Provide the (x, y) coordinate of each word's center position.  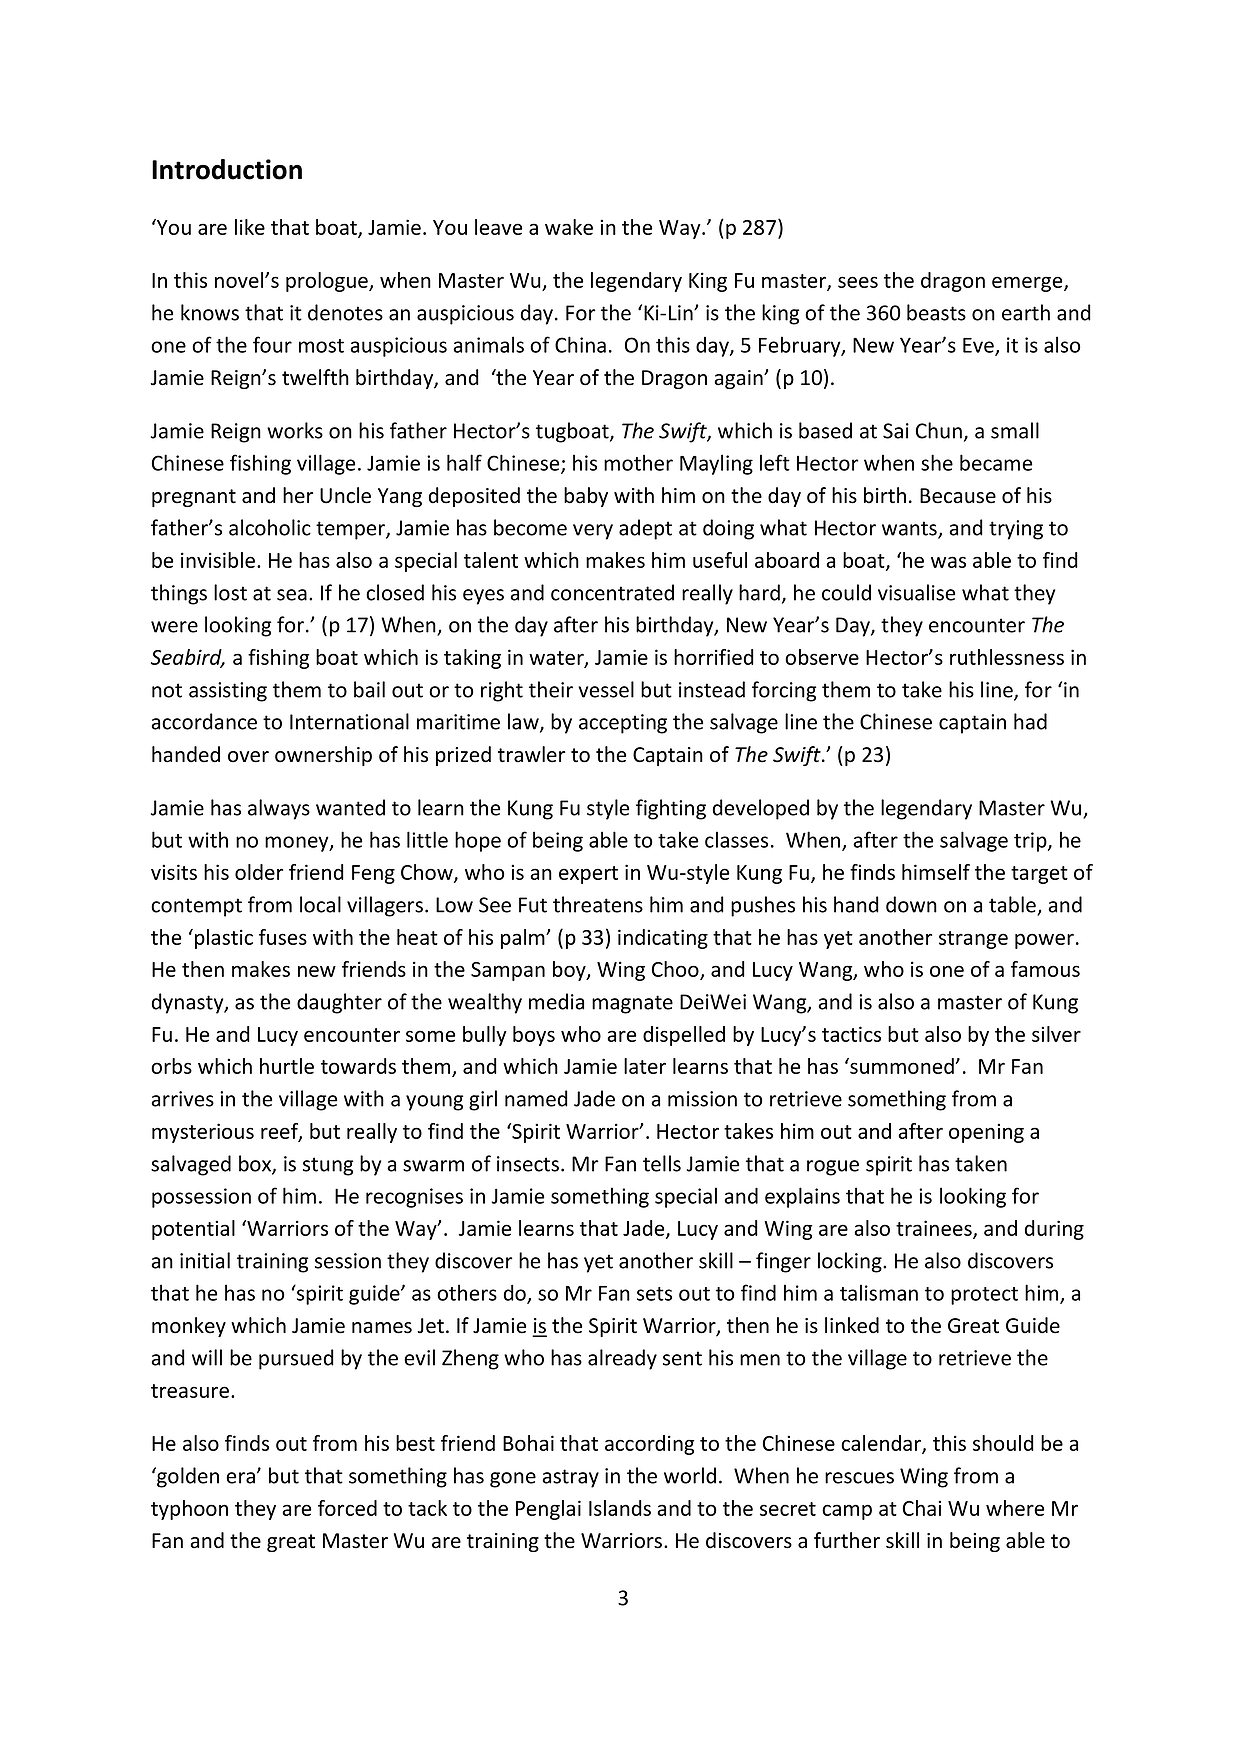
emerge (1028, 284)
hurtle (287, 1066)
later (645, 1066)
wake (569, 227)
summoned (901, 1066)
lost (230, 592)
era (240, 1478)
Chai (922, 1508)
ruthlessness (1007, 657)
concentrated (612, 592)
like (250, 227)
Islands (620, 1508)
